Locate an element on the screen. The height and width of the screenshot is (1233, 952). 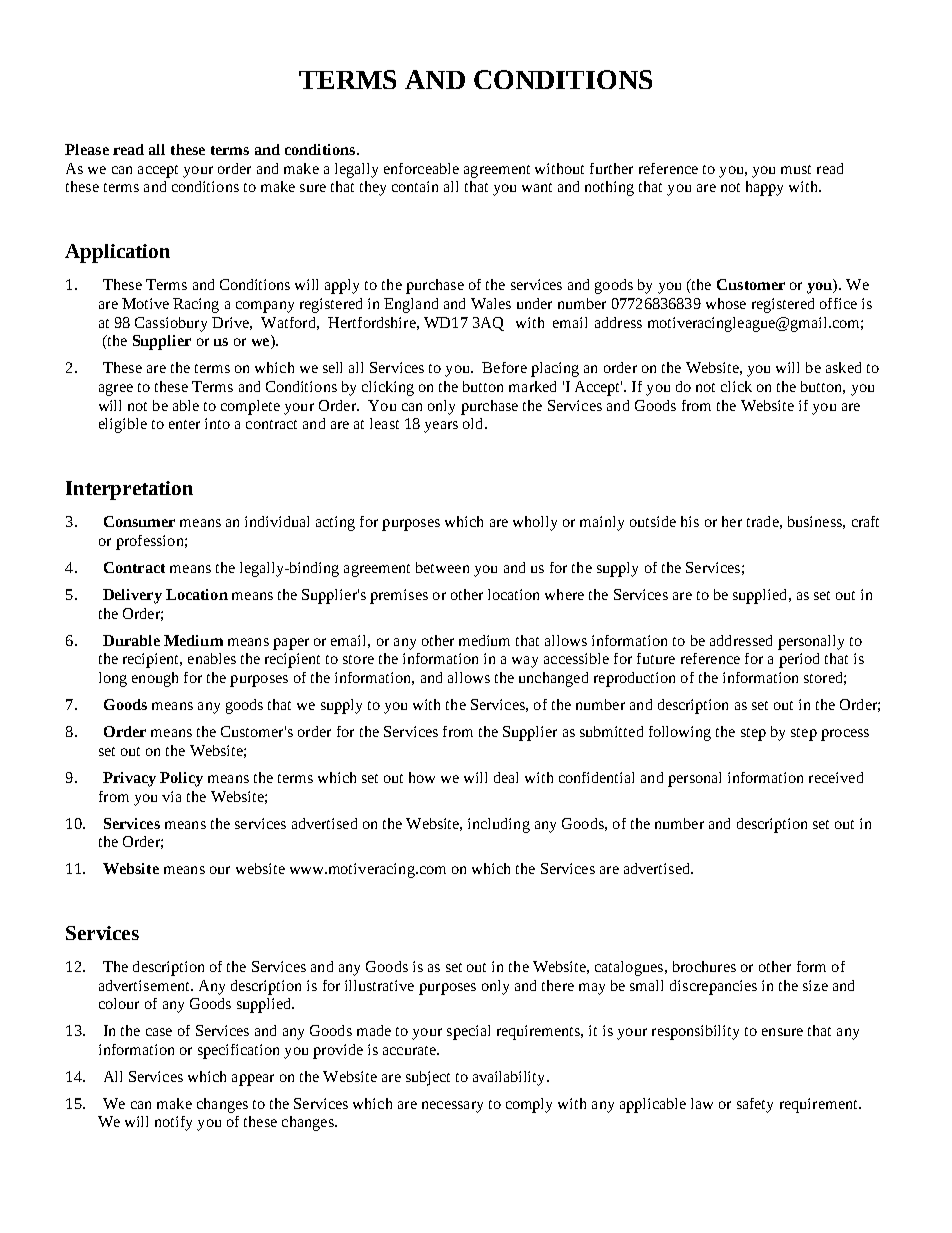
necessary is located at coordinates (452, 1107).
